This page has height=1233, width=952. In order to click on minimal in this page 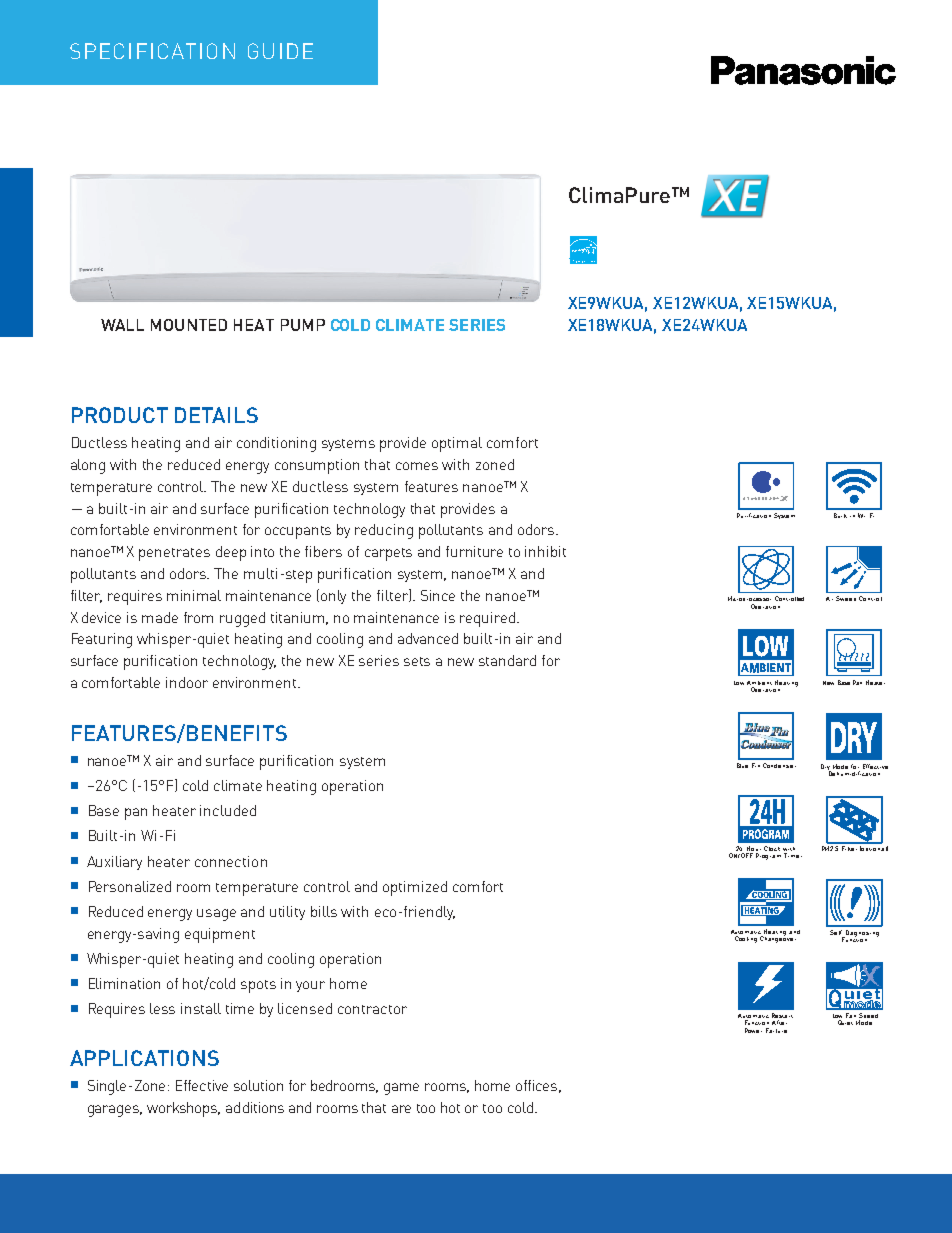, I will do `click(194, 595)`.
